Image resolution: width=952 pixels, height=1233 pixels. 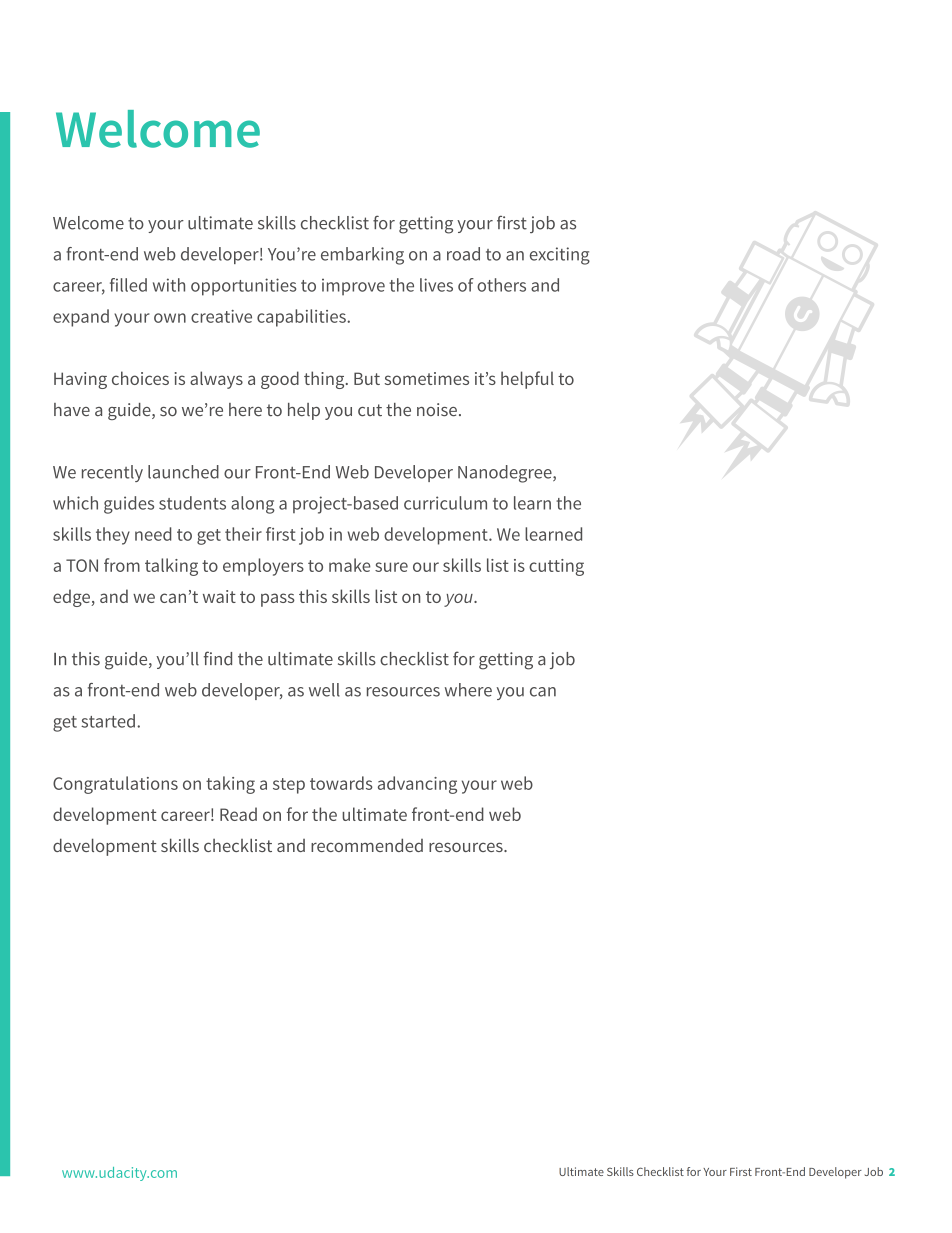 I want to click on choices, so click(x=140, y=378).
